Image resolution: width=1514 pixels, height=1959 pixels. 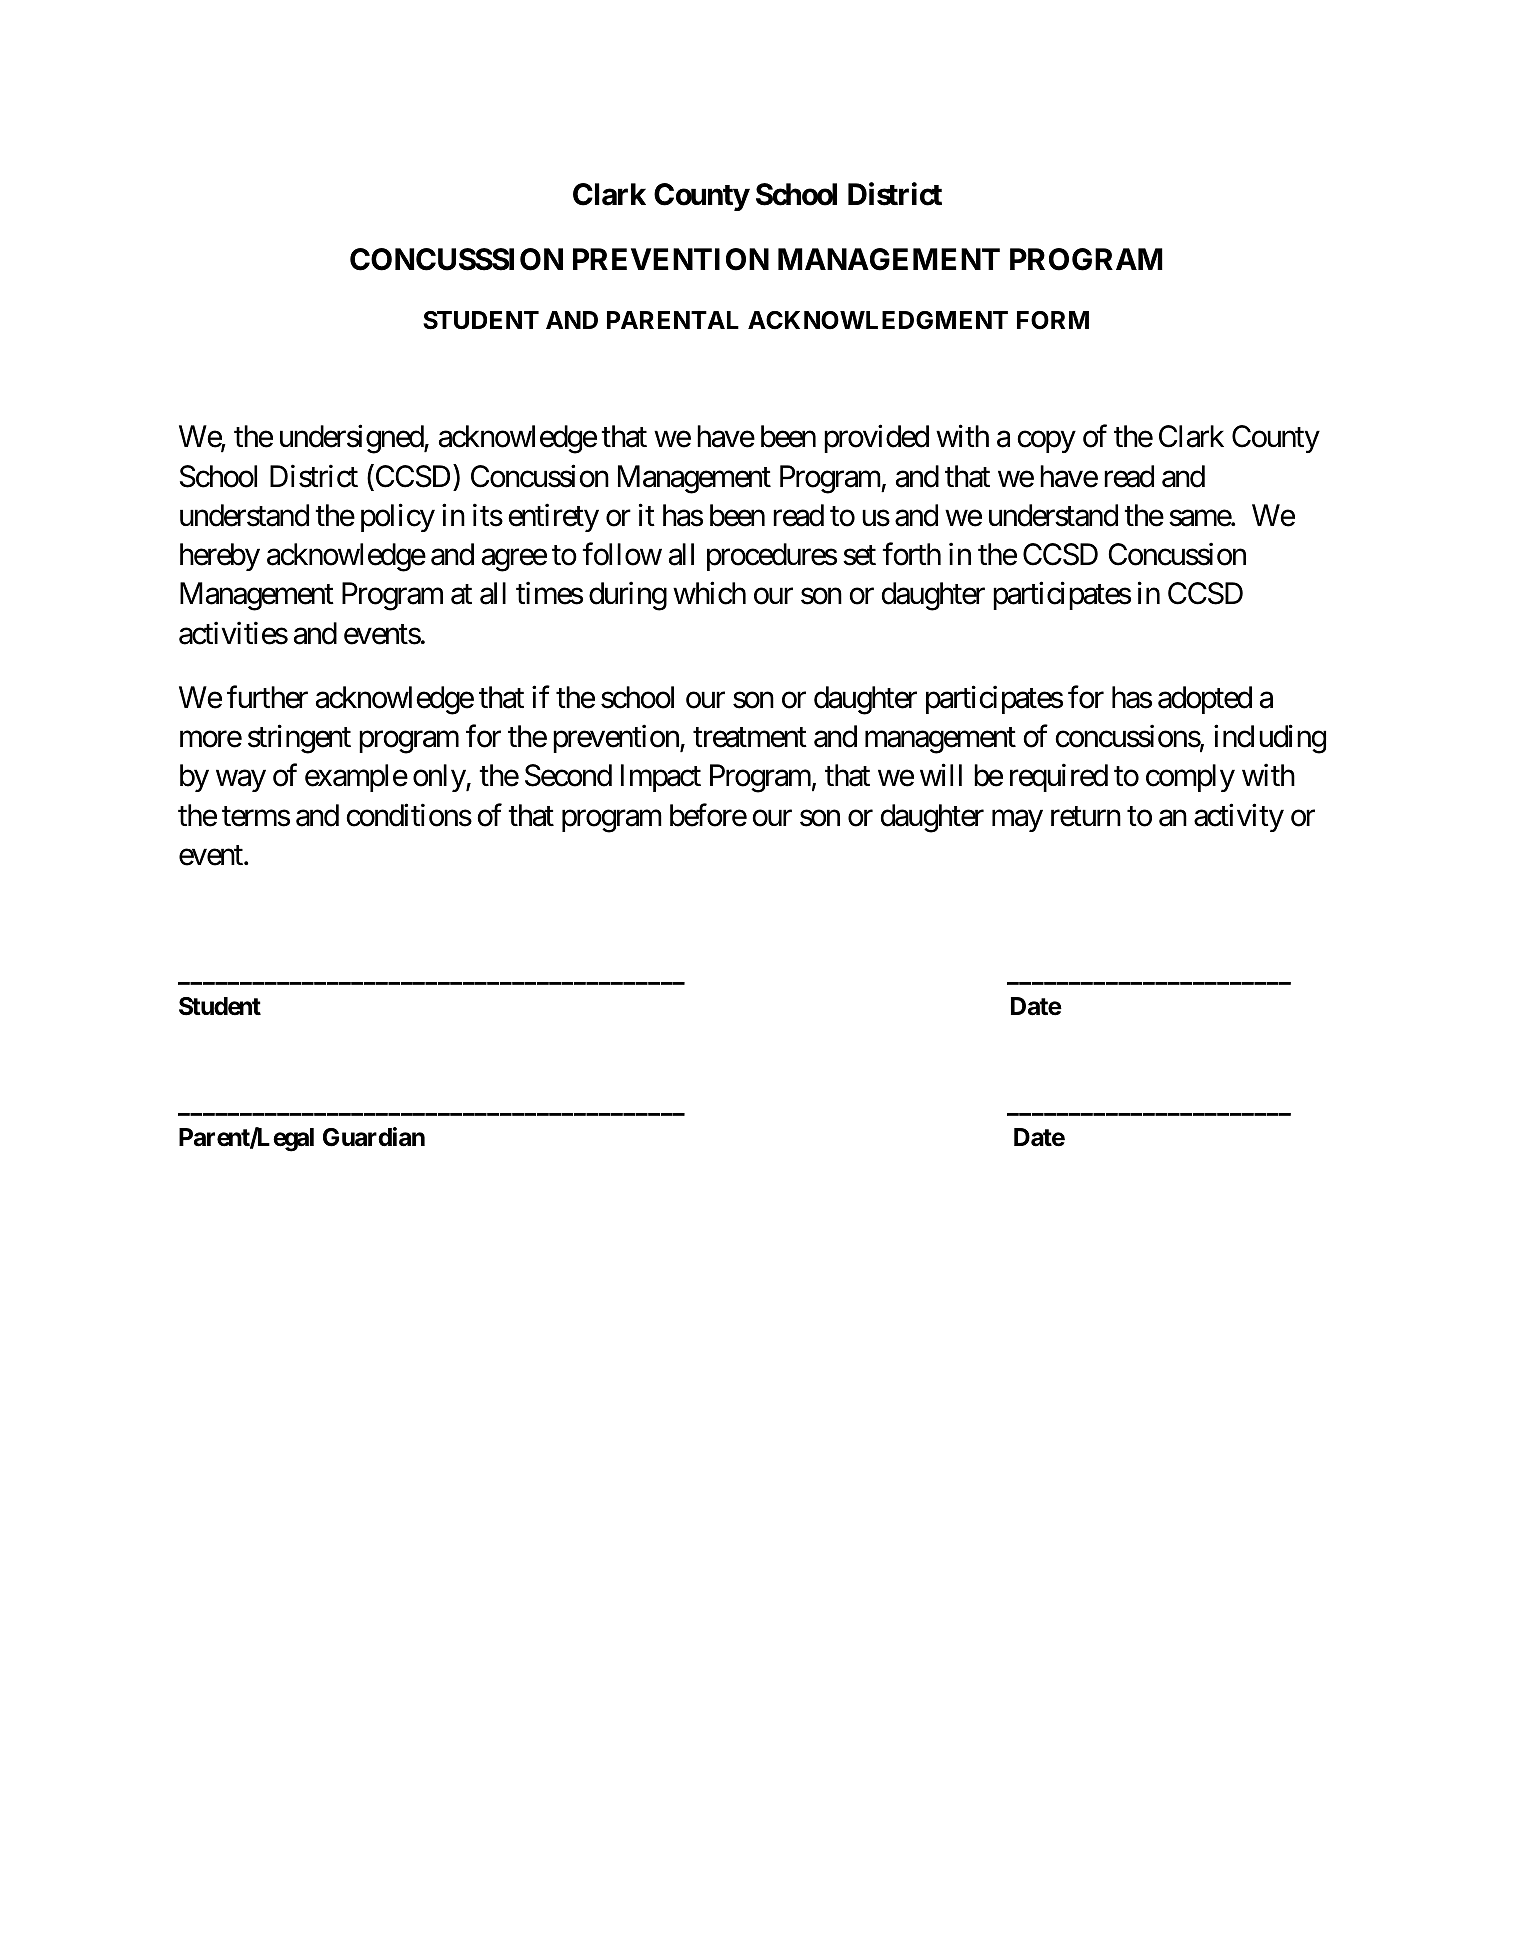 What do you see at coordinates (299, 739) in the screenshot?
I see `stringent` at bounding box center [299, 739].
